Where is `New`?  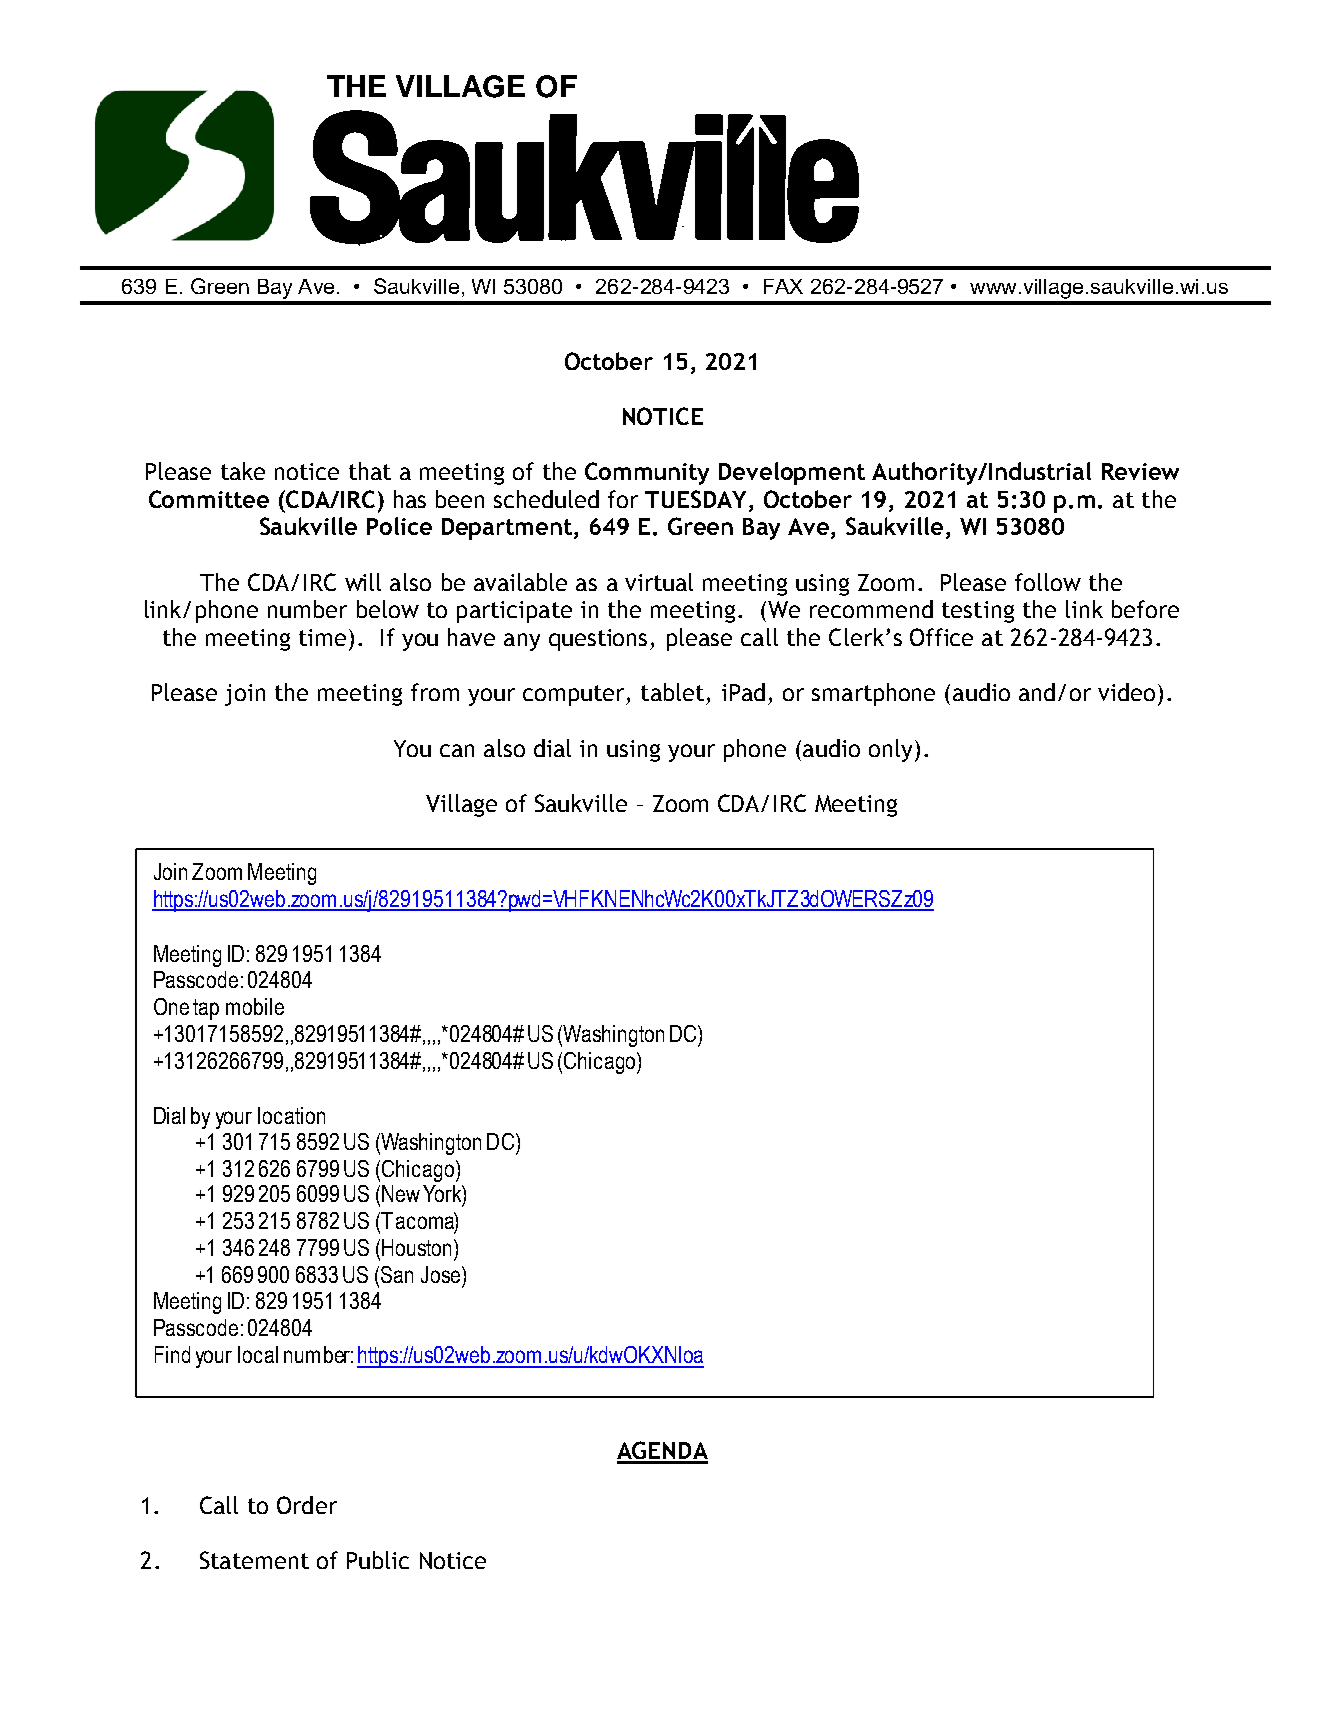 New is located at coordinates (401, 1193).
